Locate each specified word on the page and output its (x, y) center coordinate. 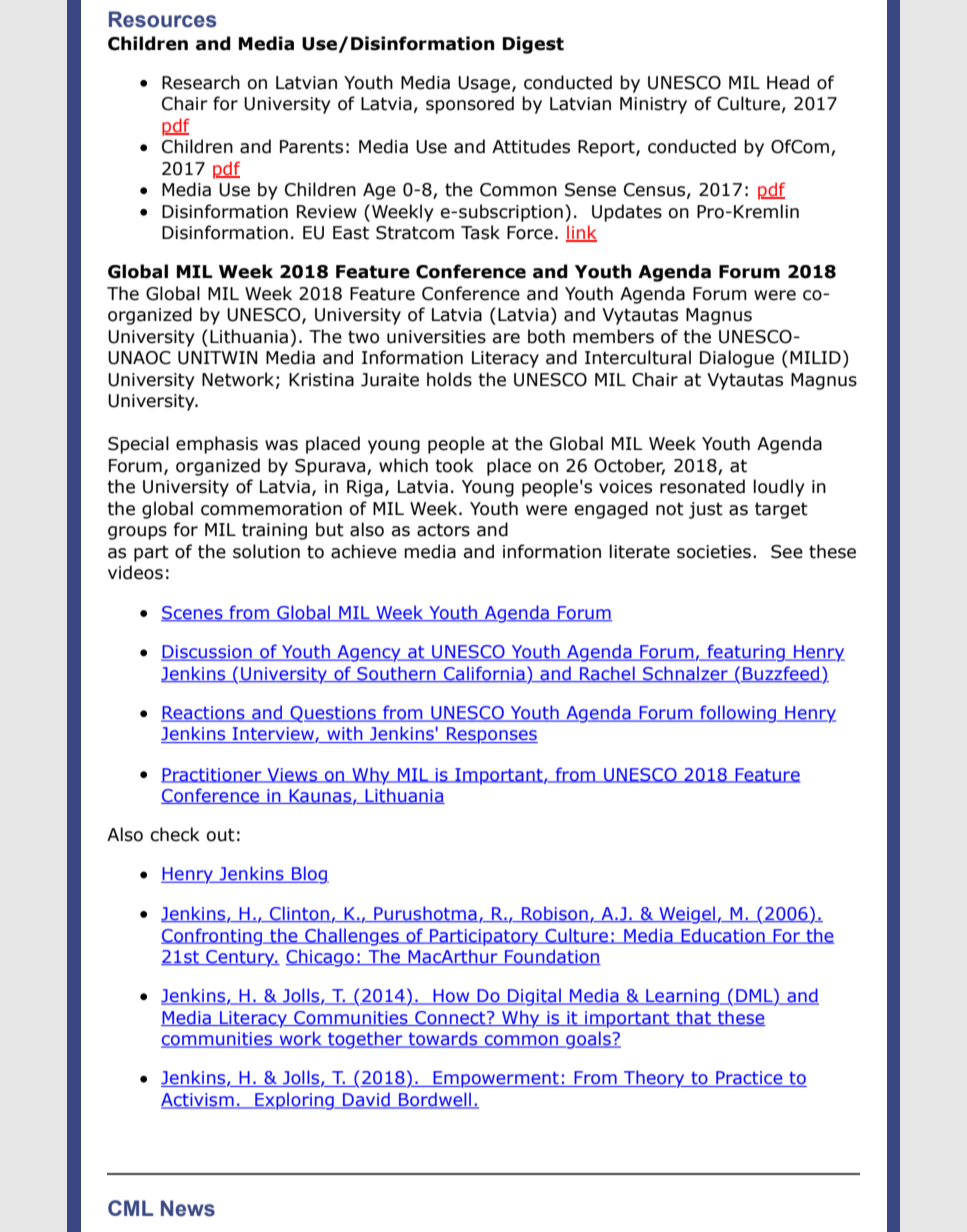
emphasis (217, 445)
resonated (702, 486)
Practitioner (212, 775)
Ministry (653, 105)
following (738, 714)
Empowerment (496, 1079)
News (188, 1208)
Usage (485, 84)
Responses (491, 735)
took (454, 465)
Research (201, 82)
